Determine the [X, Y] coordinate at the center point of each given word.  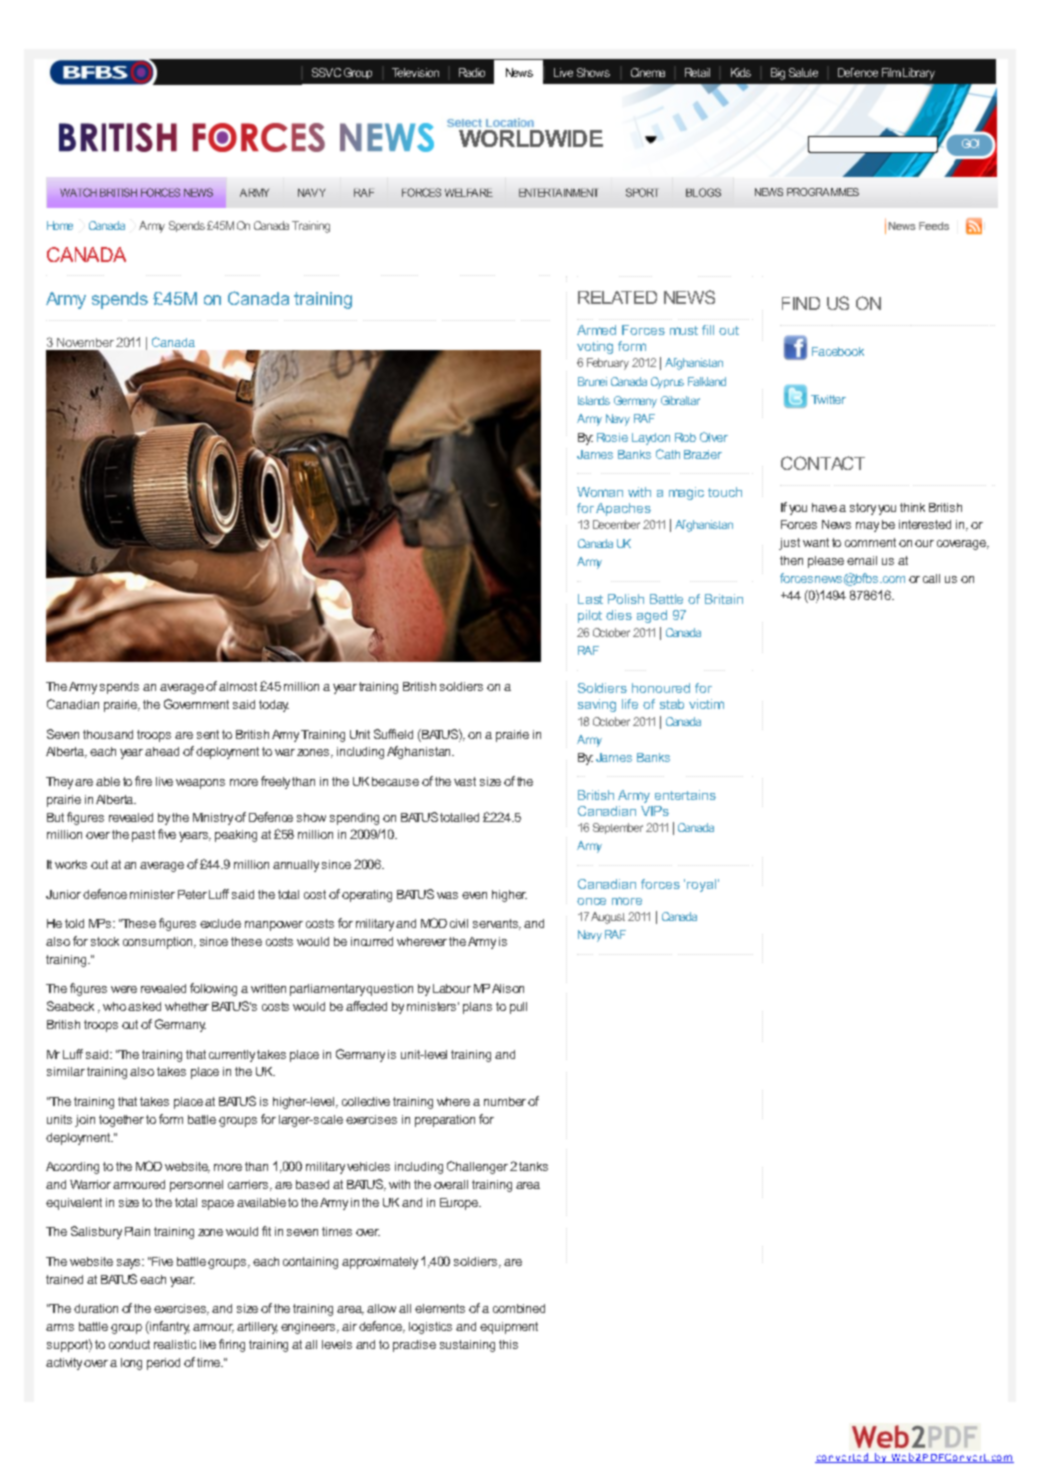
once [591, 901]
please [826, 562]
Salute [803, 72]
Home [60, 225]
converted [843, 1458]
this [508, 1344]
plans [477, 1008]
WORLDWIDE [531, 138]
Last [590, 599]
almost [238, 686]
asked [144, 1006]
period [163, 1364]
